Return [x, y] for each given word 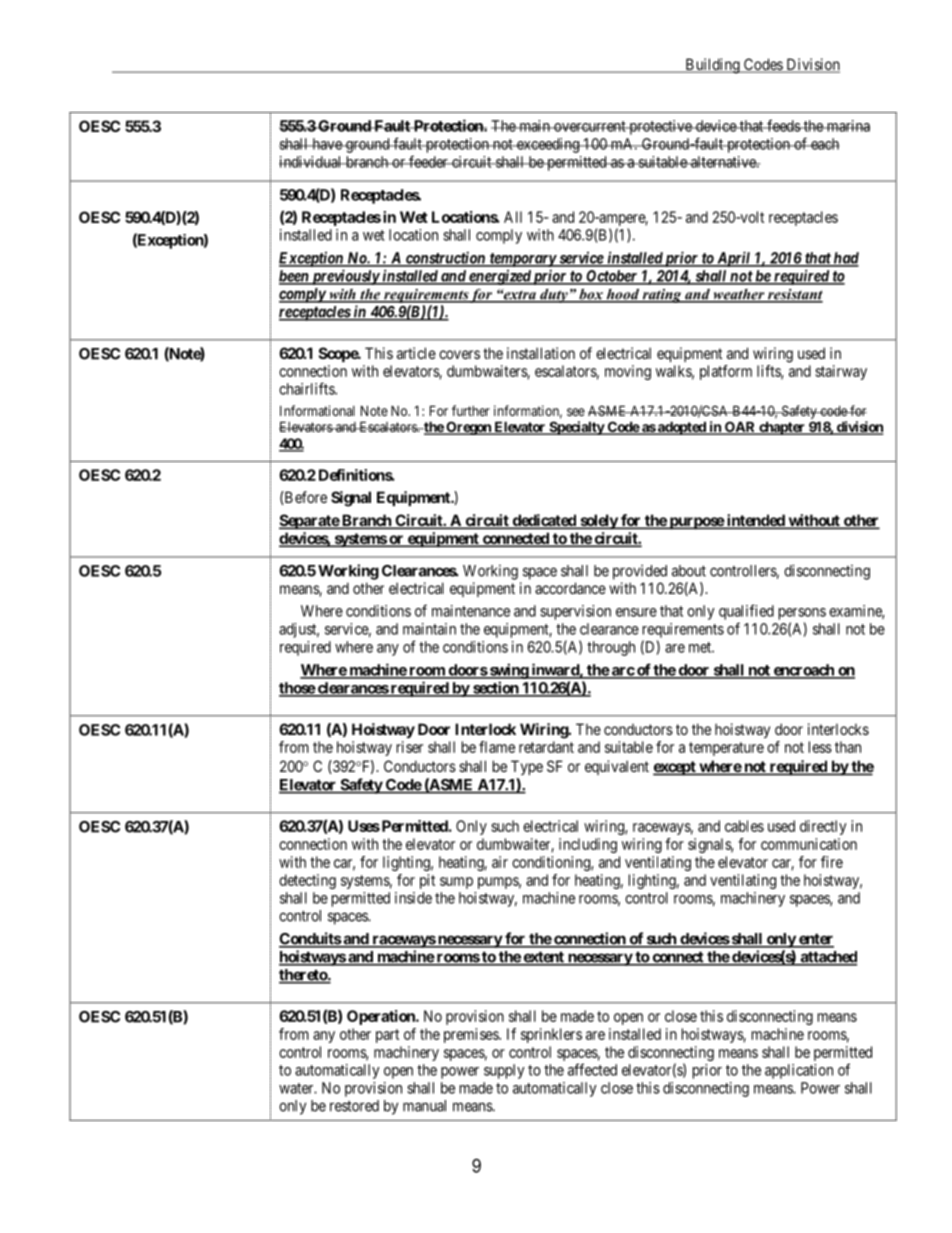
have [327, 144]
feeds [783, 125]
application [799, 1071]
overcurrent [590, 126]
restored [354, 1106]
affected [592, 1069]
